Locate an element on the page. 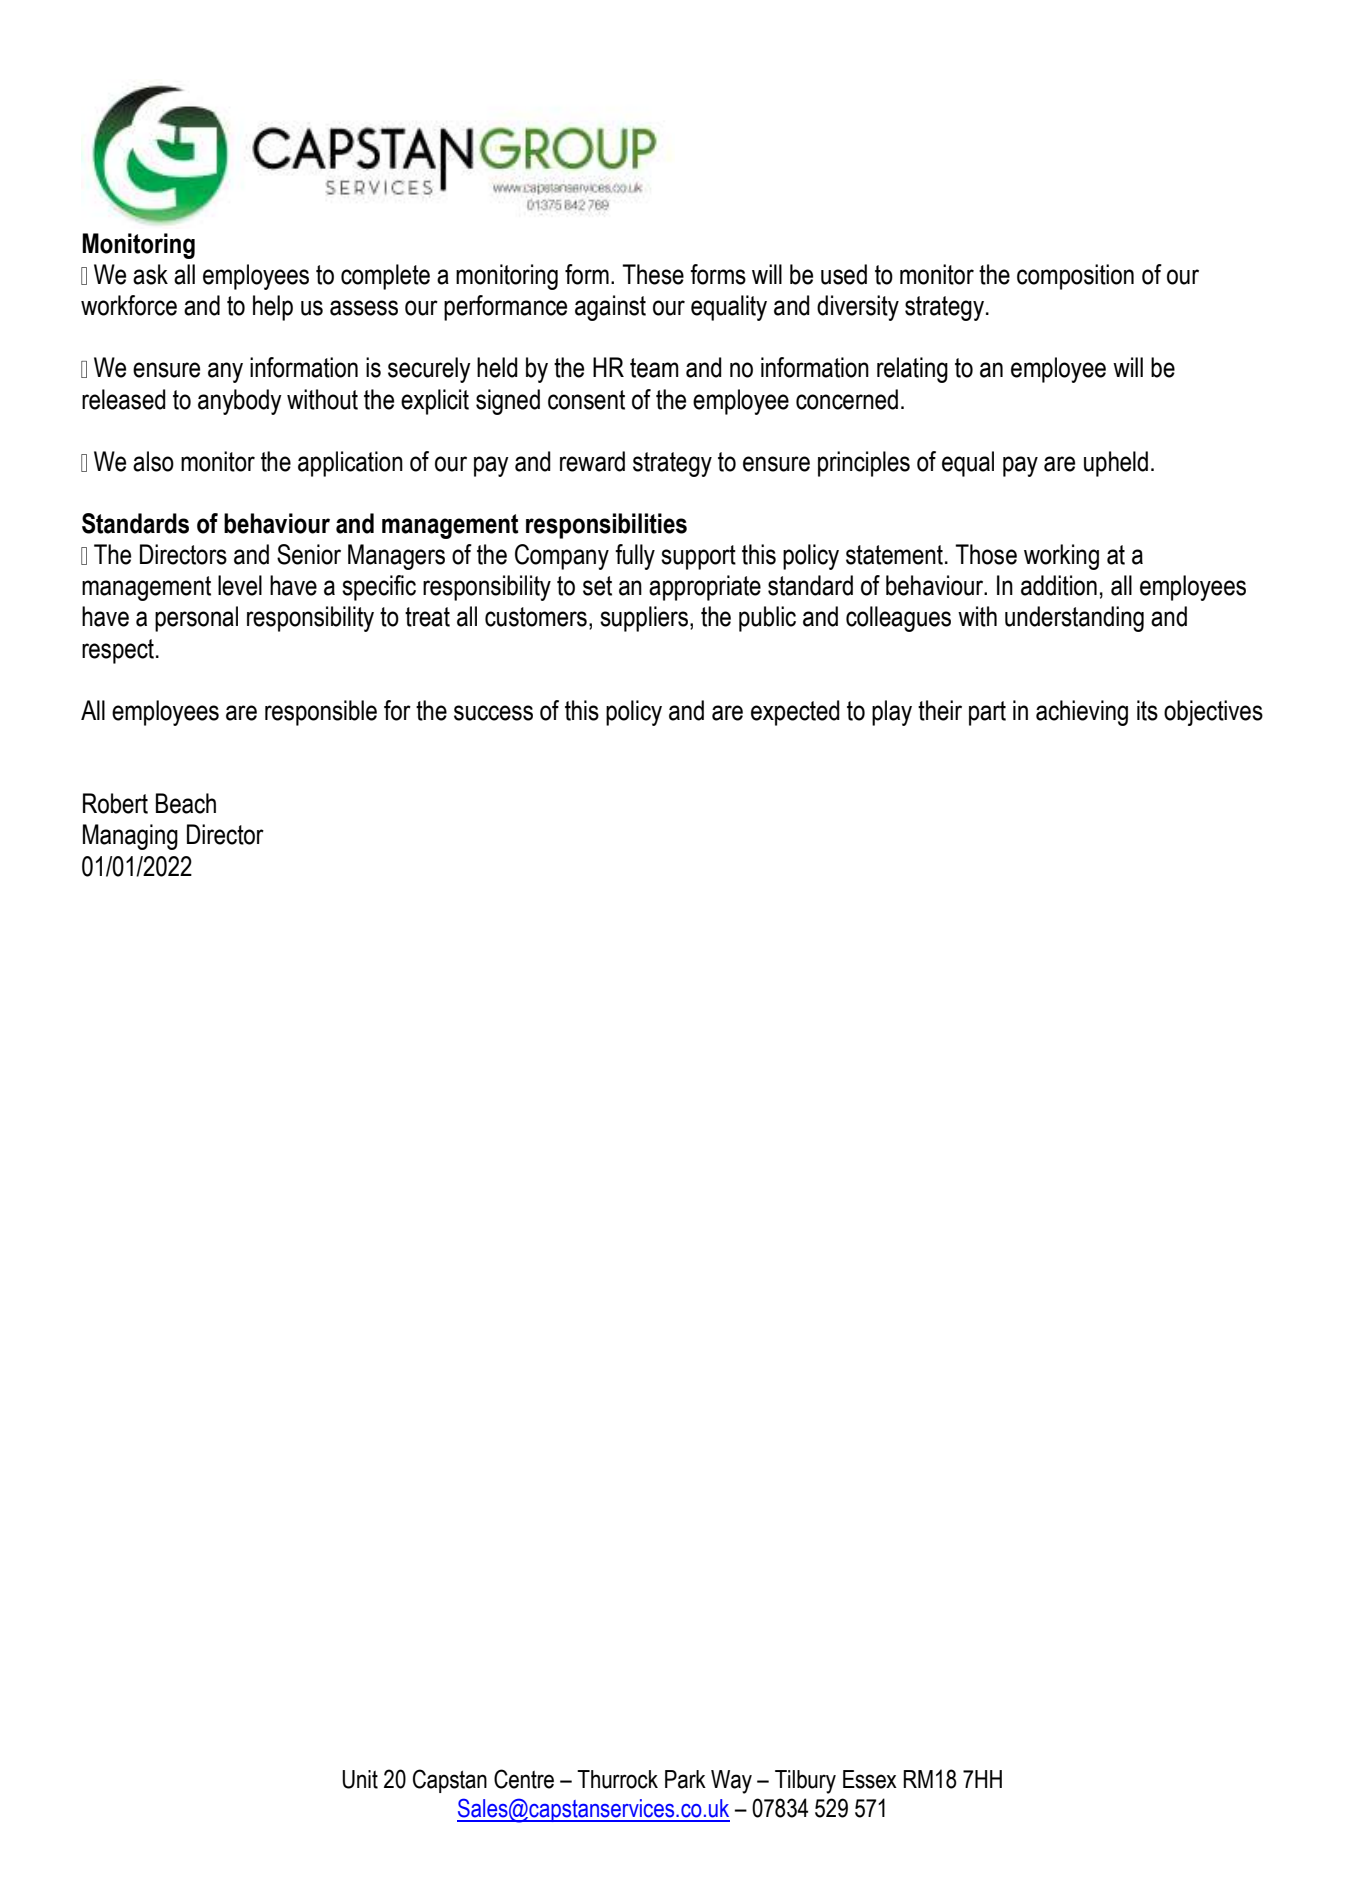 The width and height of the document is (1345, 1902). achieving is located at coordinates (1082, 713).
